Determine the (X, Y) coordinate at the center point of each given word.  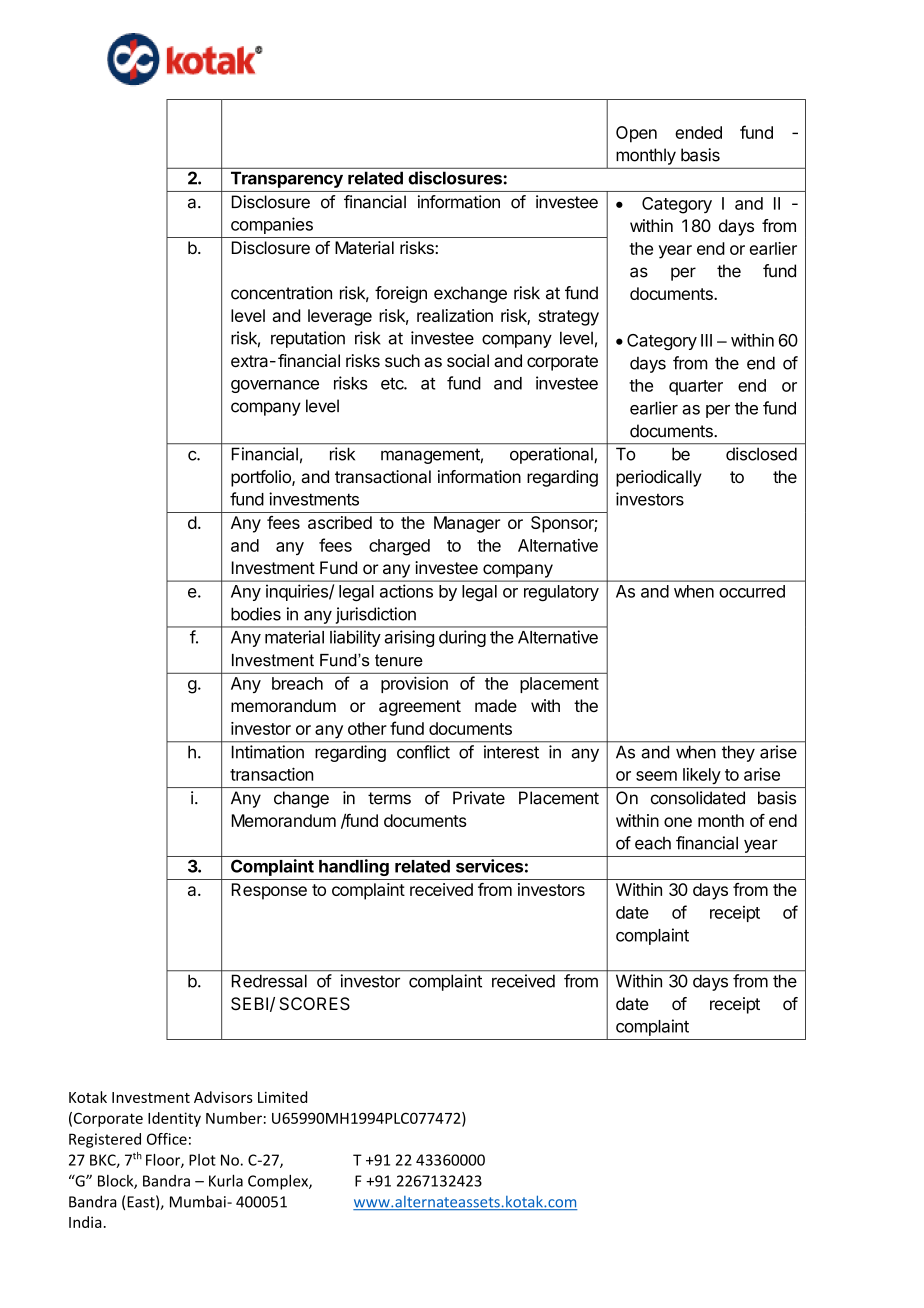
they (738, 754)
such (402, 360)
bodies (256, 614)
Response (269, 891)
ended (698, 132)
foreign (401, 294)
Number (234, 1118)
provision (414, 684)
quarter (696, 387)
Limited (282, 1097)
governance (275, 386)
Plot (202, 1160)
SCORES (315, 1004)
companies (272, 225)
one (678, 822)
